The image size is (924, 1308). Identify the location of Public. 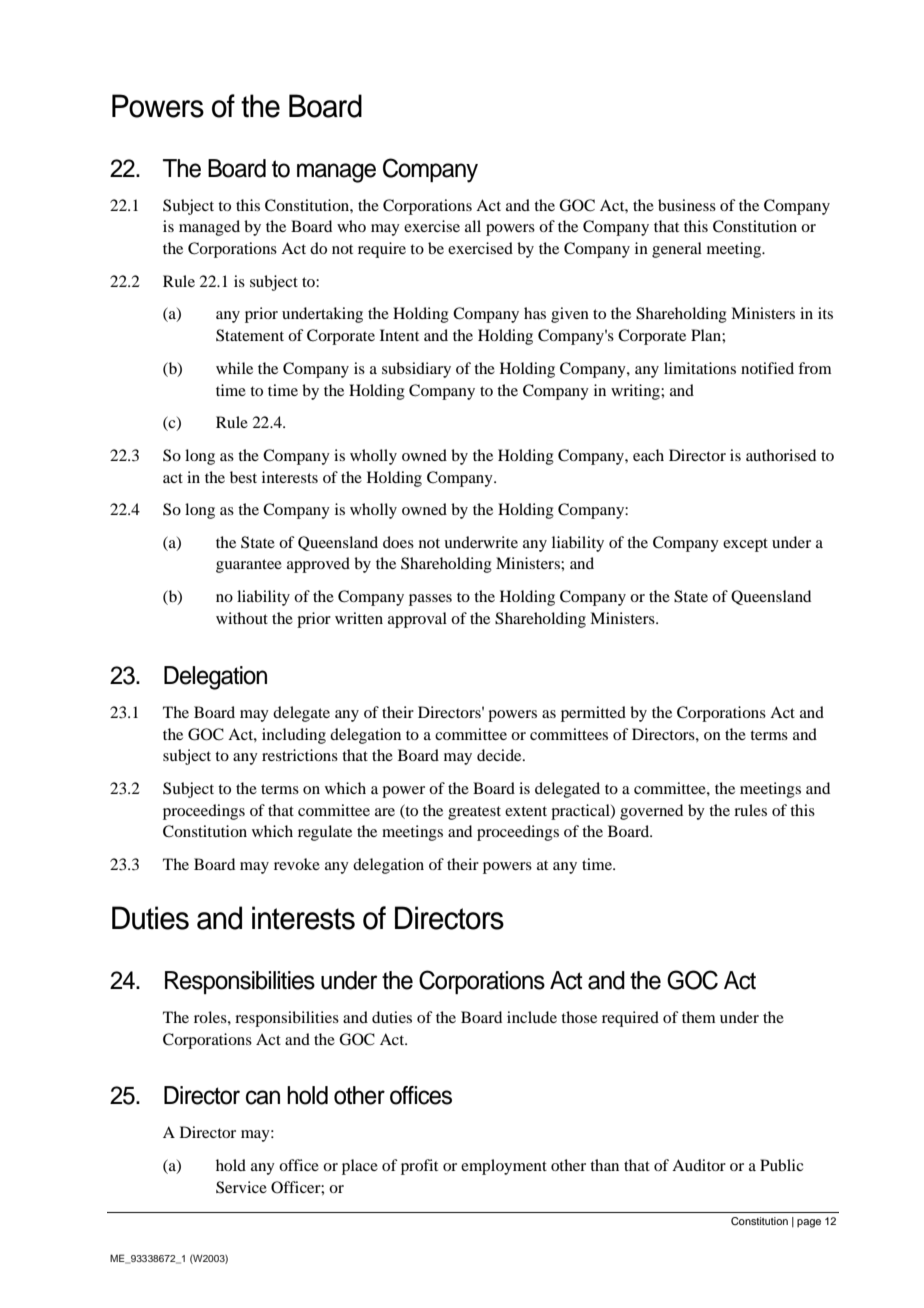
(781, 1165).
